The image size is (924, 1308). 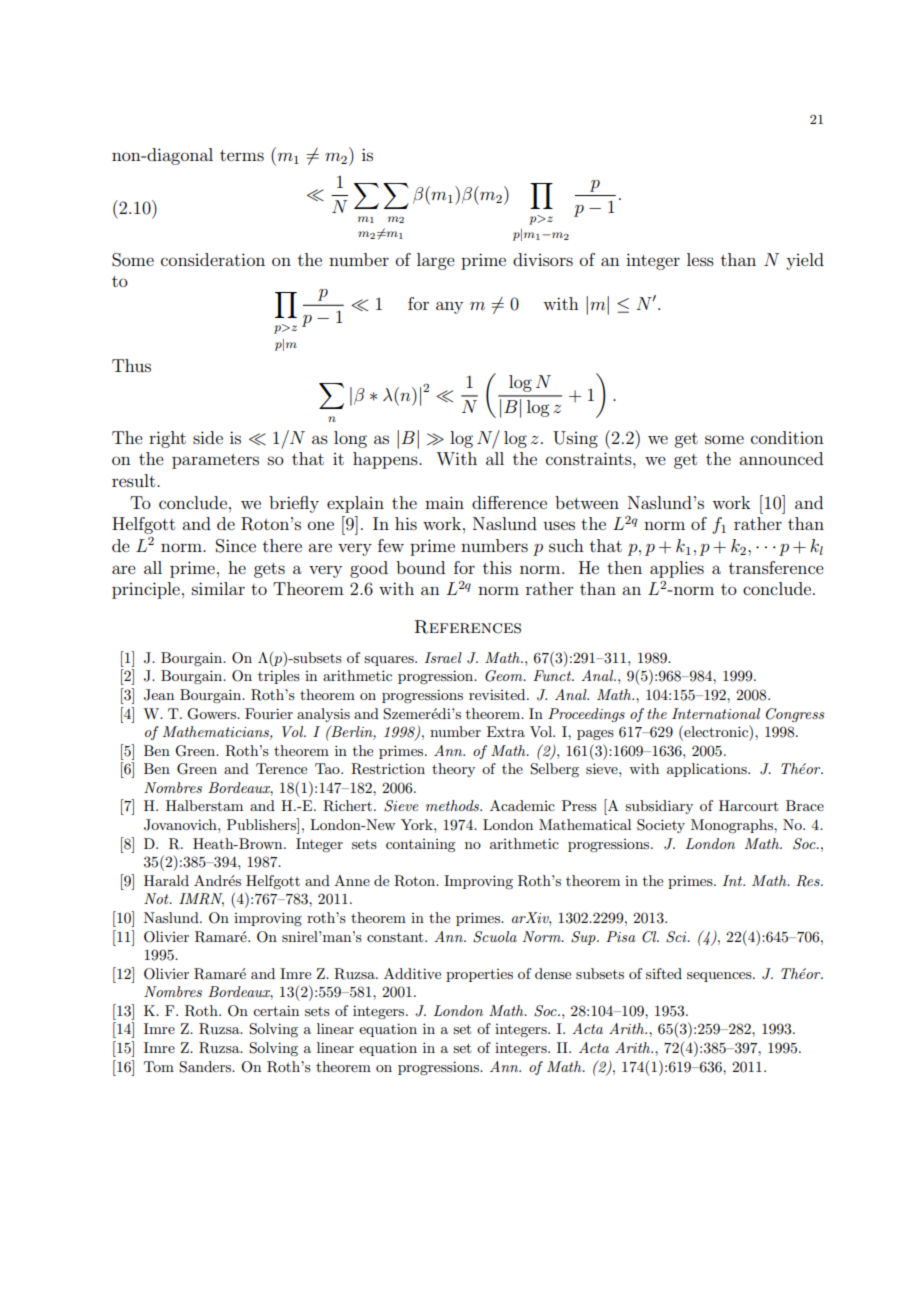 I want to click on less, so click(x=700, y=259).
